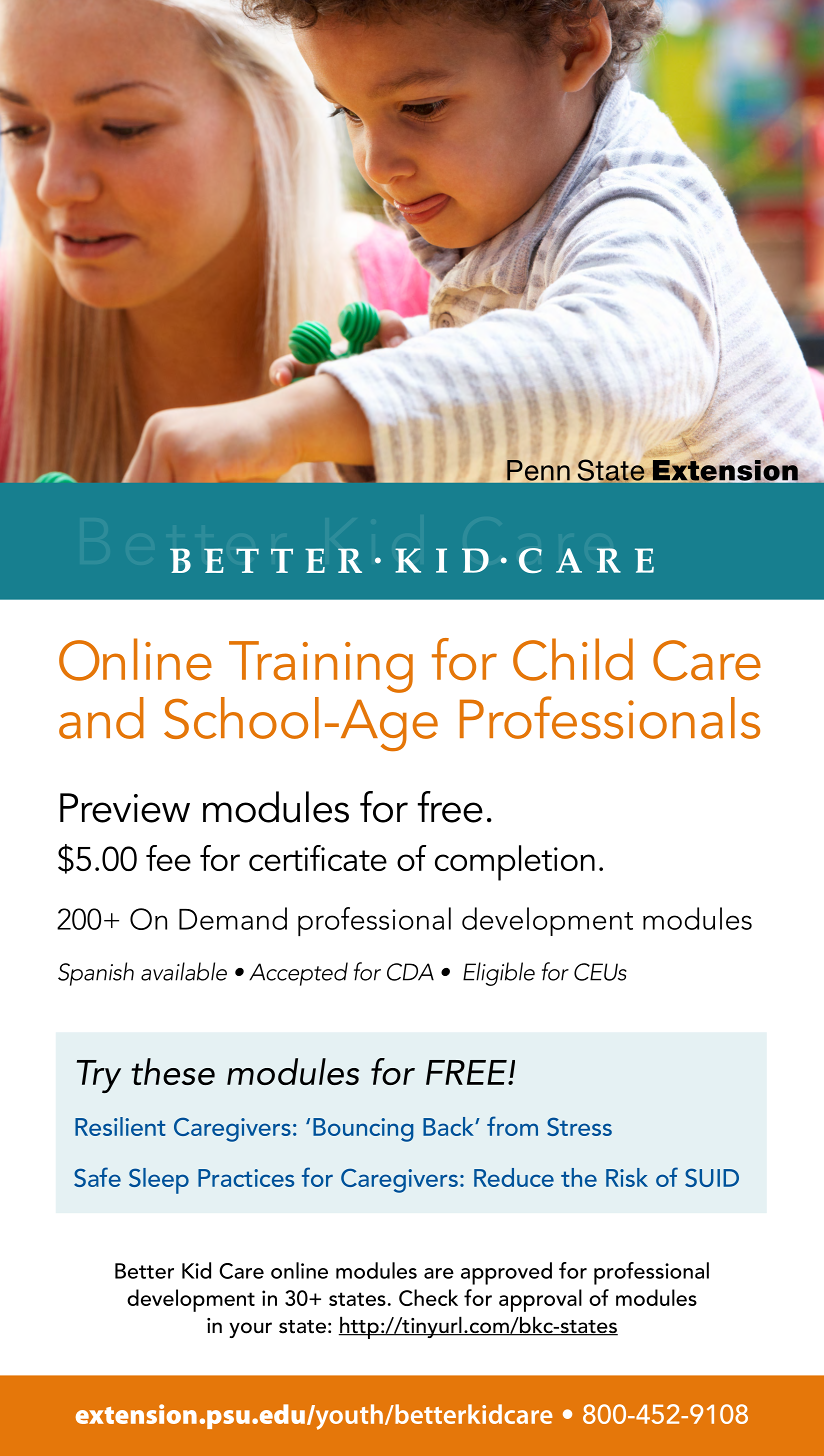 This document has height=1456, width=824. What do you see at coordinates (499, 974) in the document?
I see `Eligible` at bounding box center [499, 974].
